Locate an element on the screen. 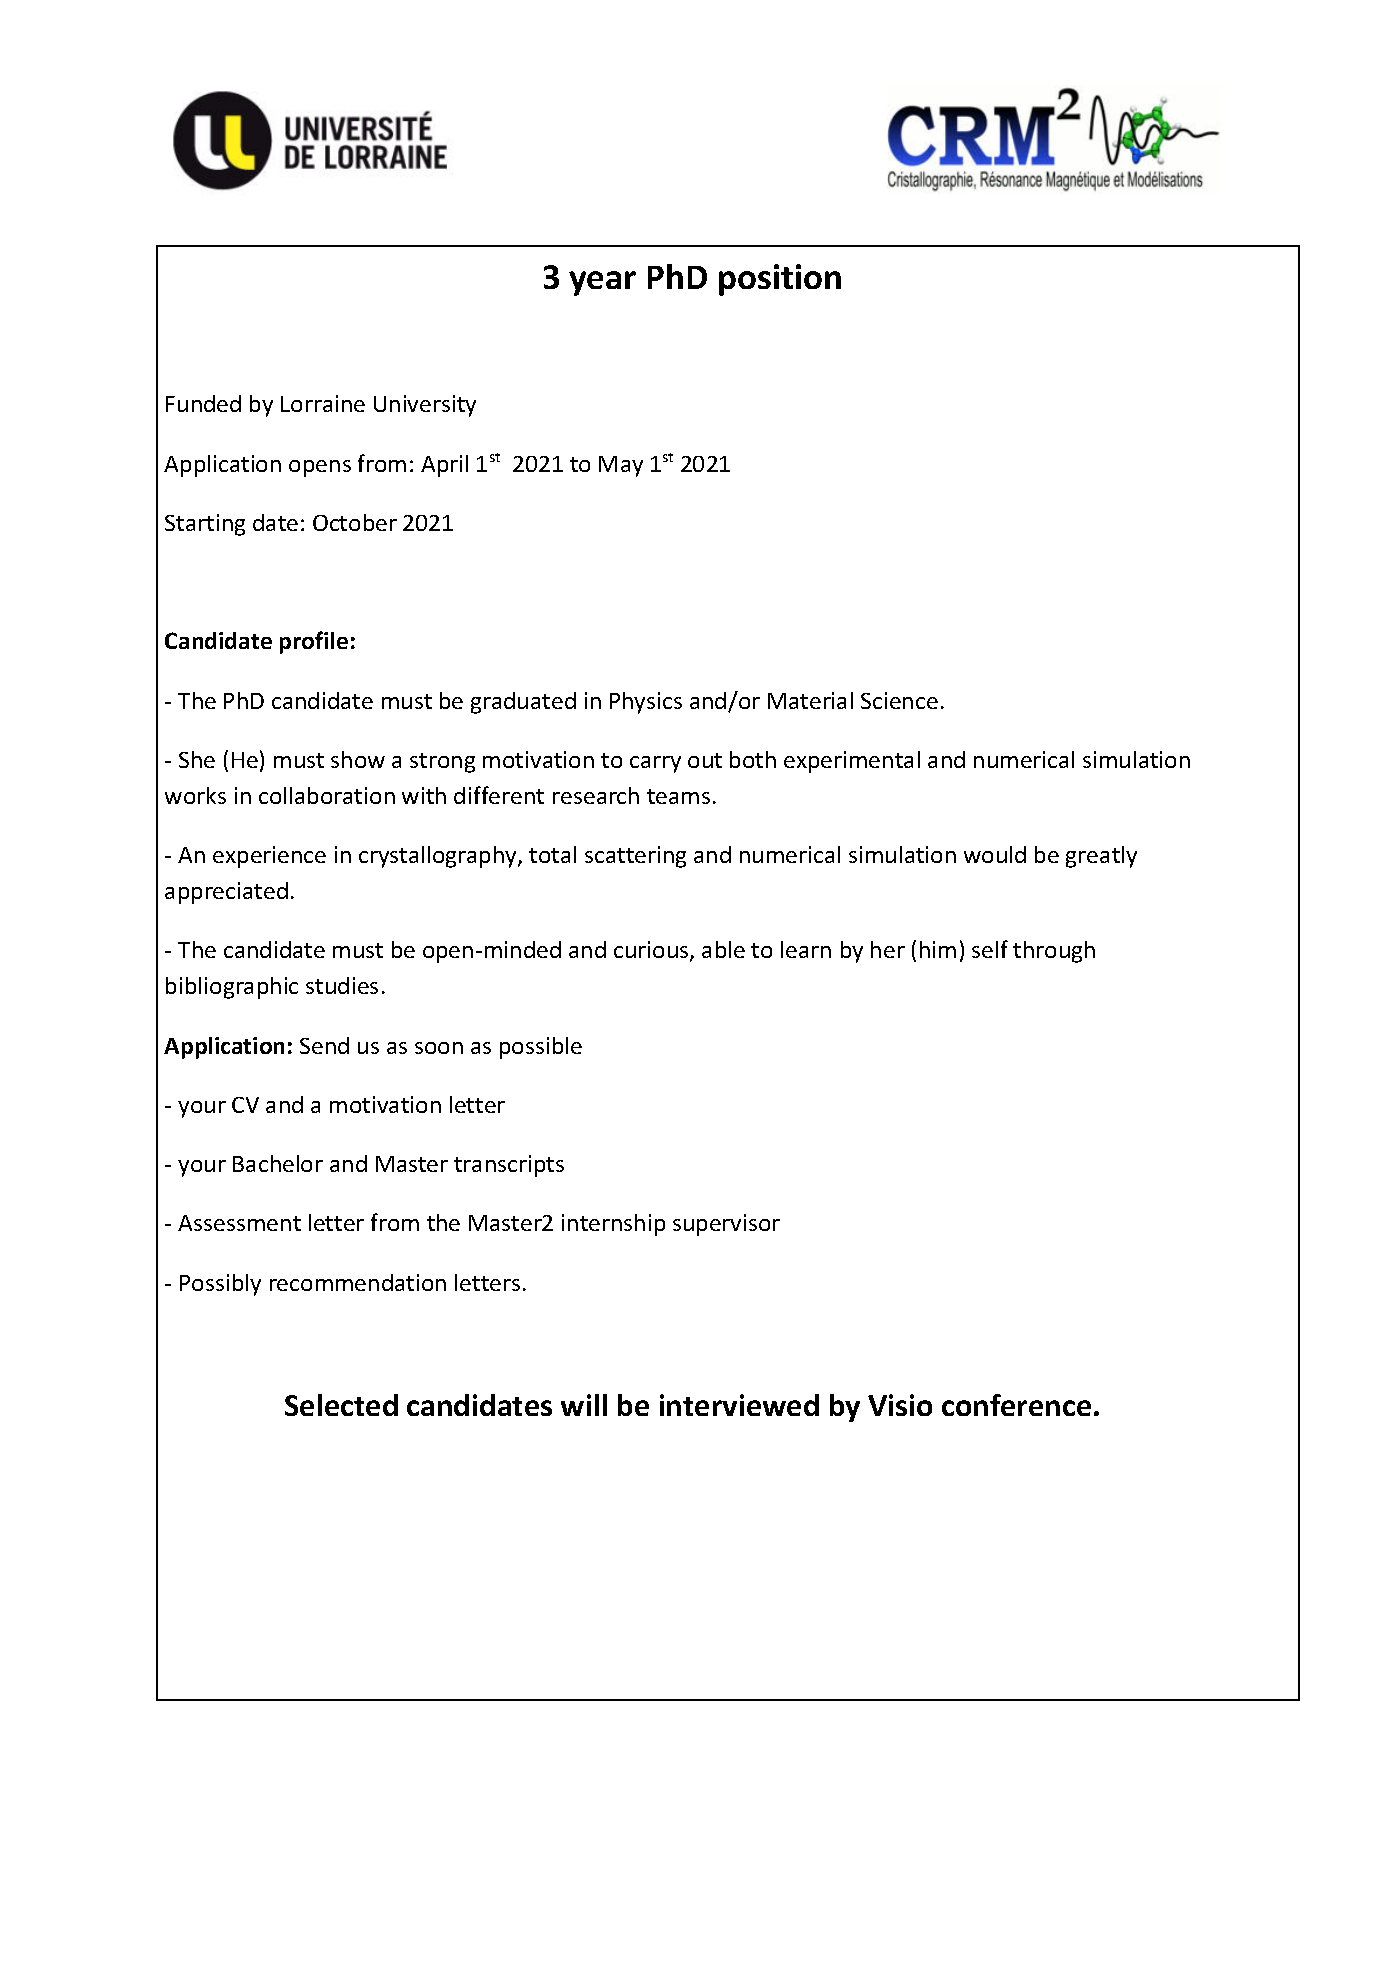  self is located at coordinates (990, 949).
